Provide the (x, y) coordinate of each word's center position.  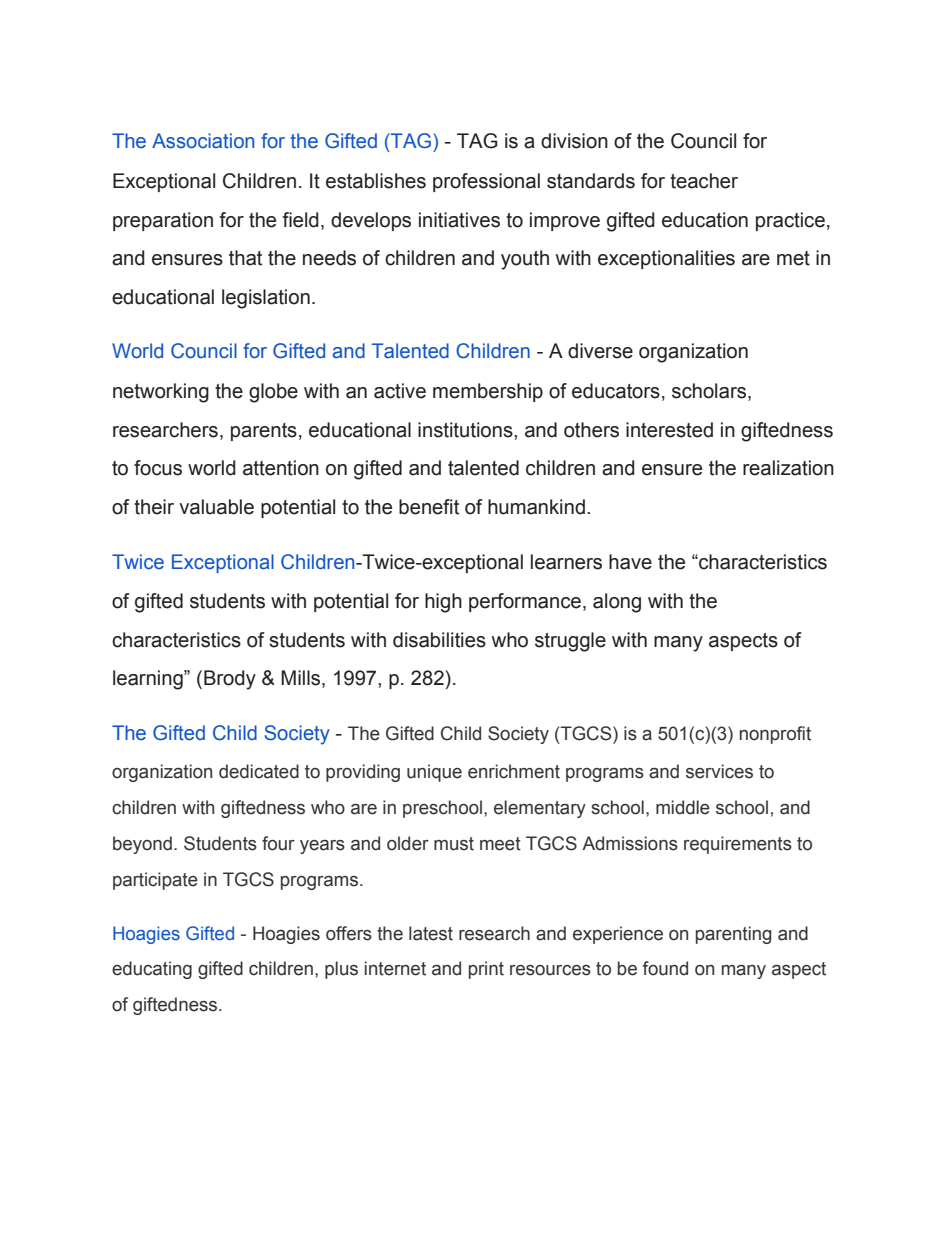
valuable (216, 507)
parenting (733, 935)
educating (152, 970)
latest (431, 933)
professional (486, 182)
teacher (704, 181)
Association (203, 141)
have (630, 562)
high (443, 603)
